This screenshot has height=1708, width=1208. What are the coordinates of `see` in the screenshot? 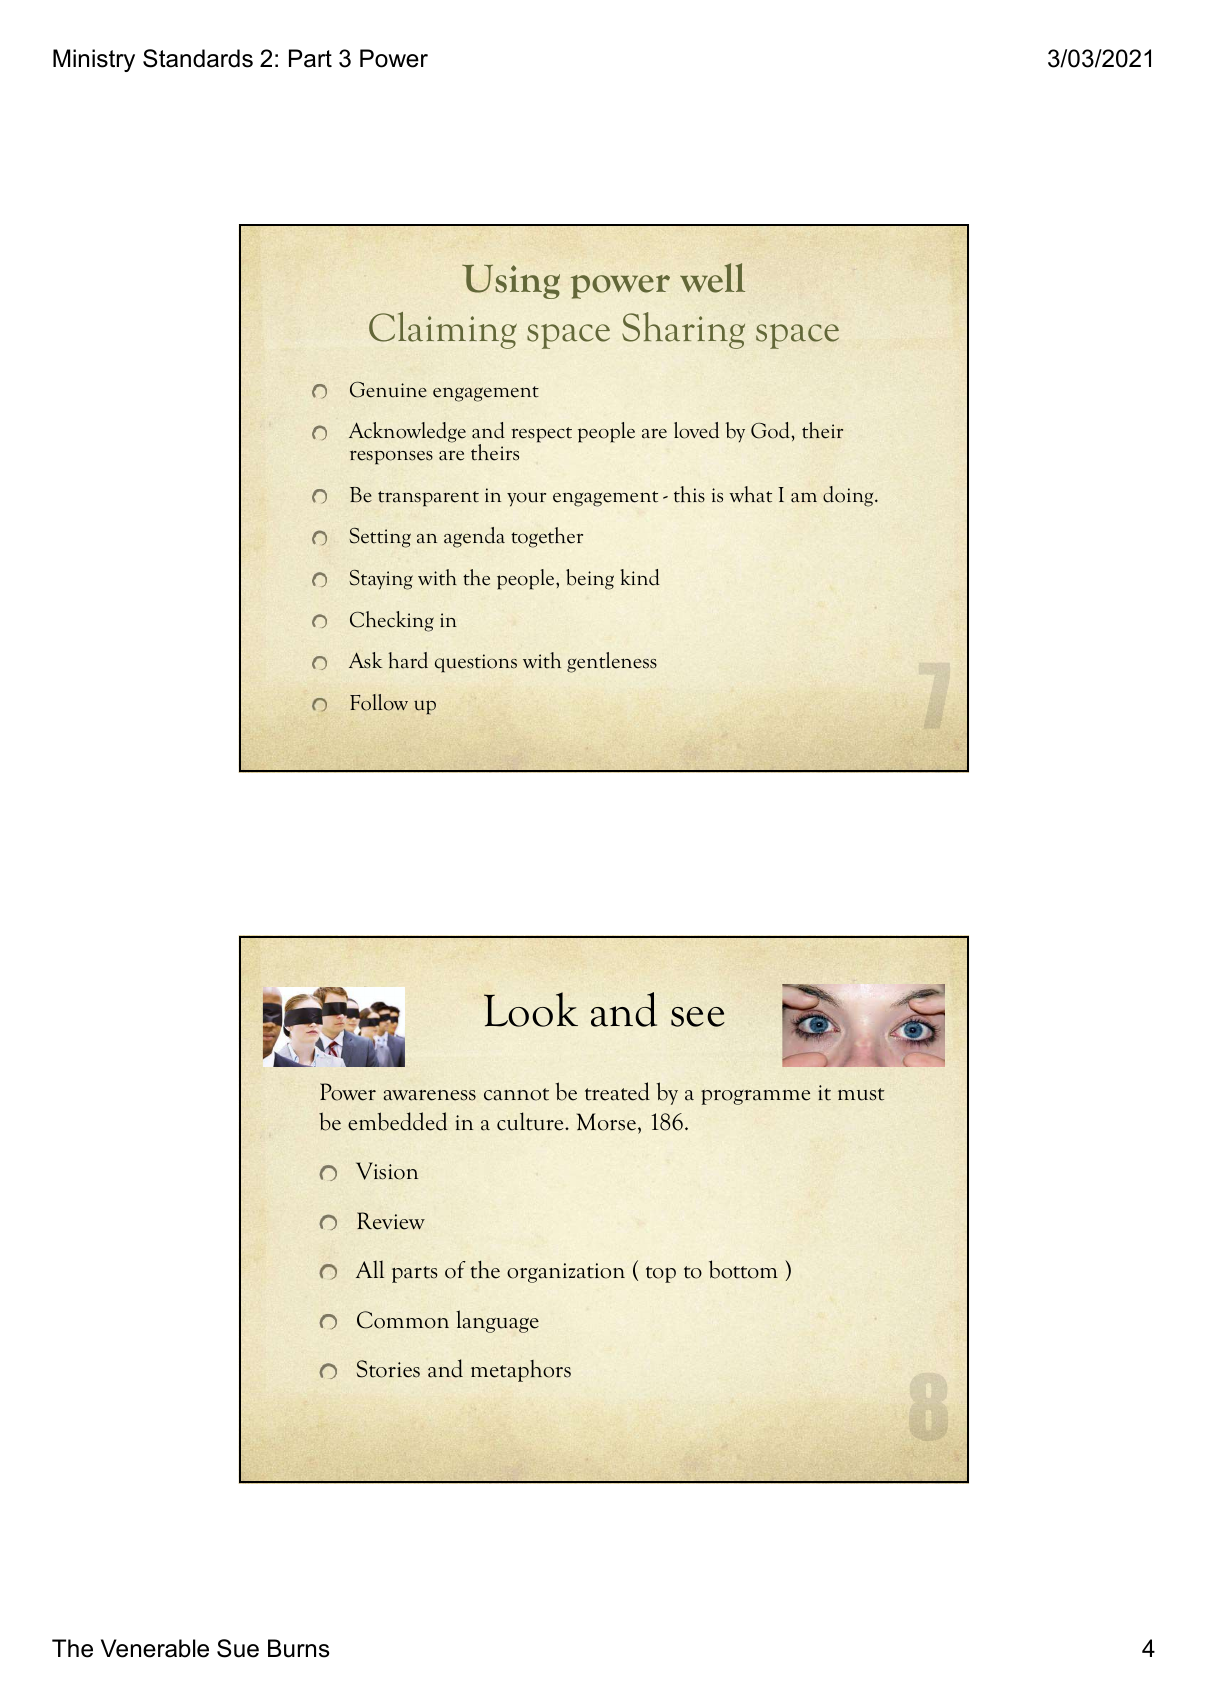 It's located at (698, 1017).
